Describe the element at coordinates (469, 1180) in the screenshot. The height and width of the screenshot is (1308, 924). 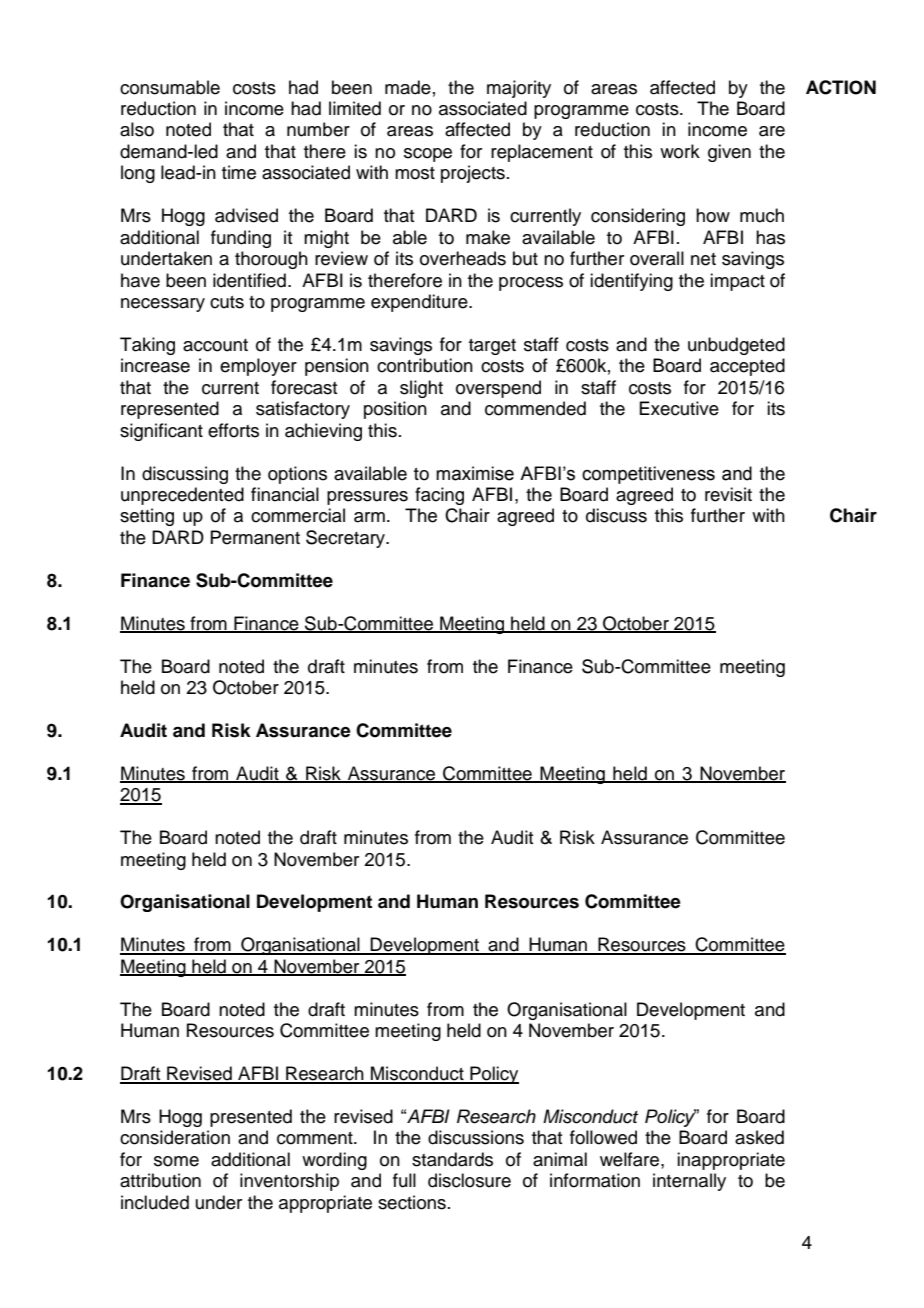
I see `disclosure` at that location.
